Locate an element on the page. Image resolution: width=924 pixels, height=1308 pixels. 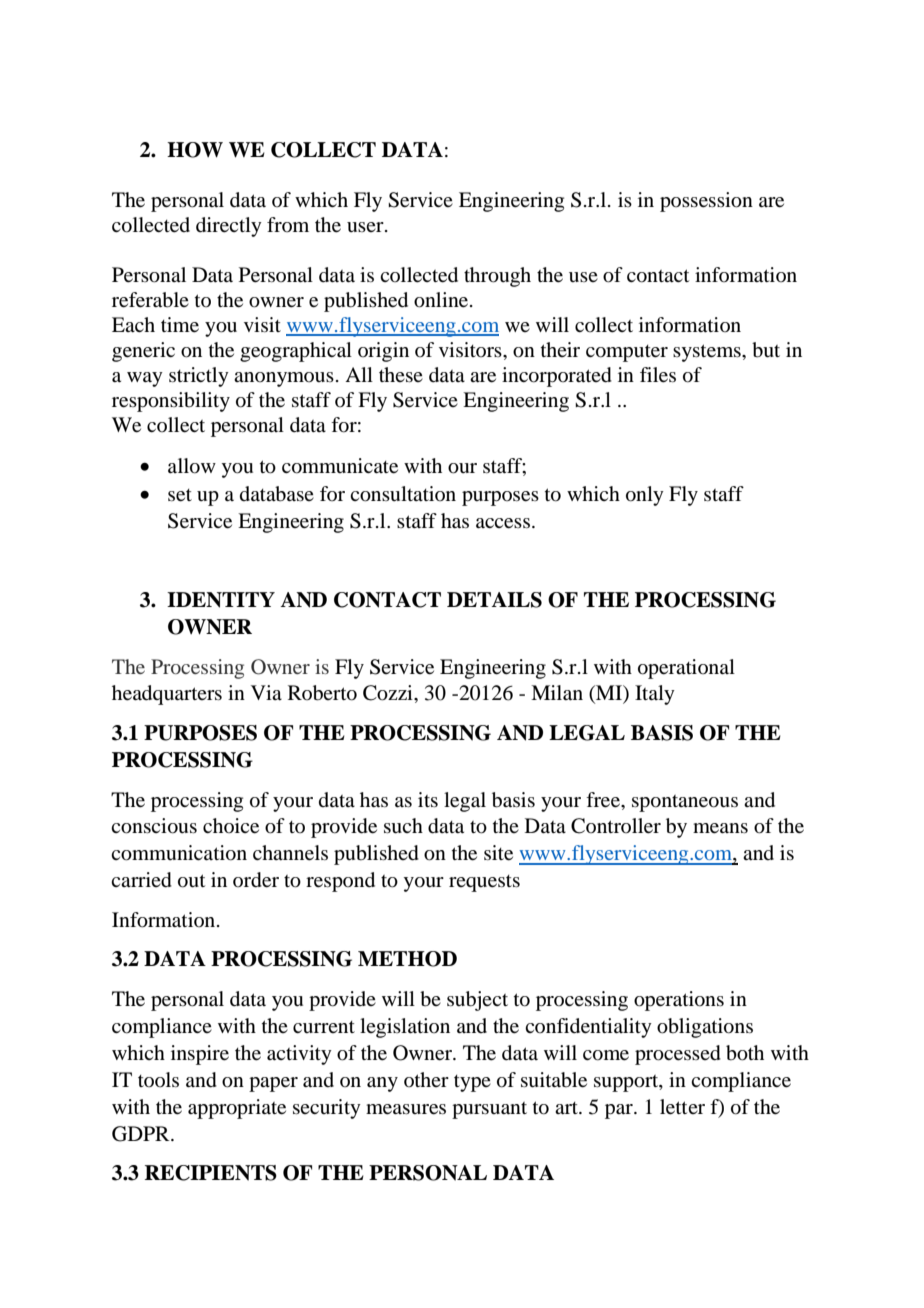
HOW is located at coordinates (195, 150).
